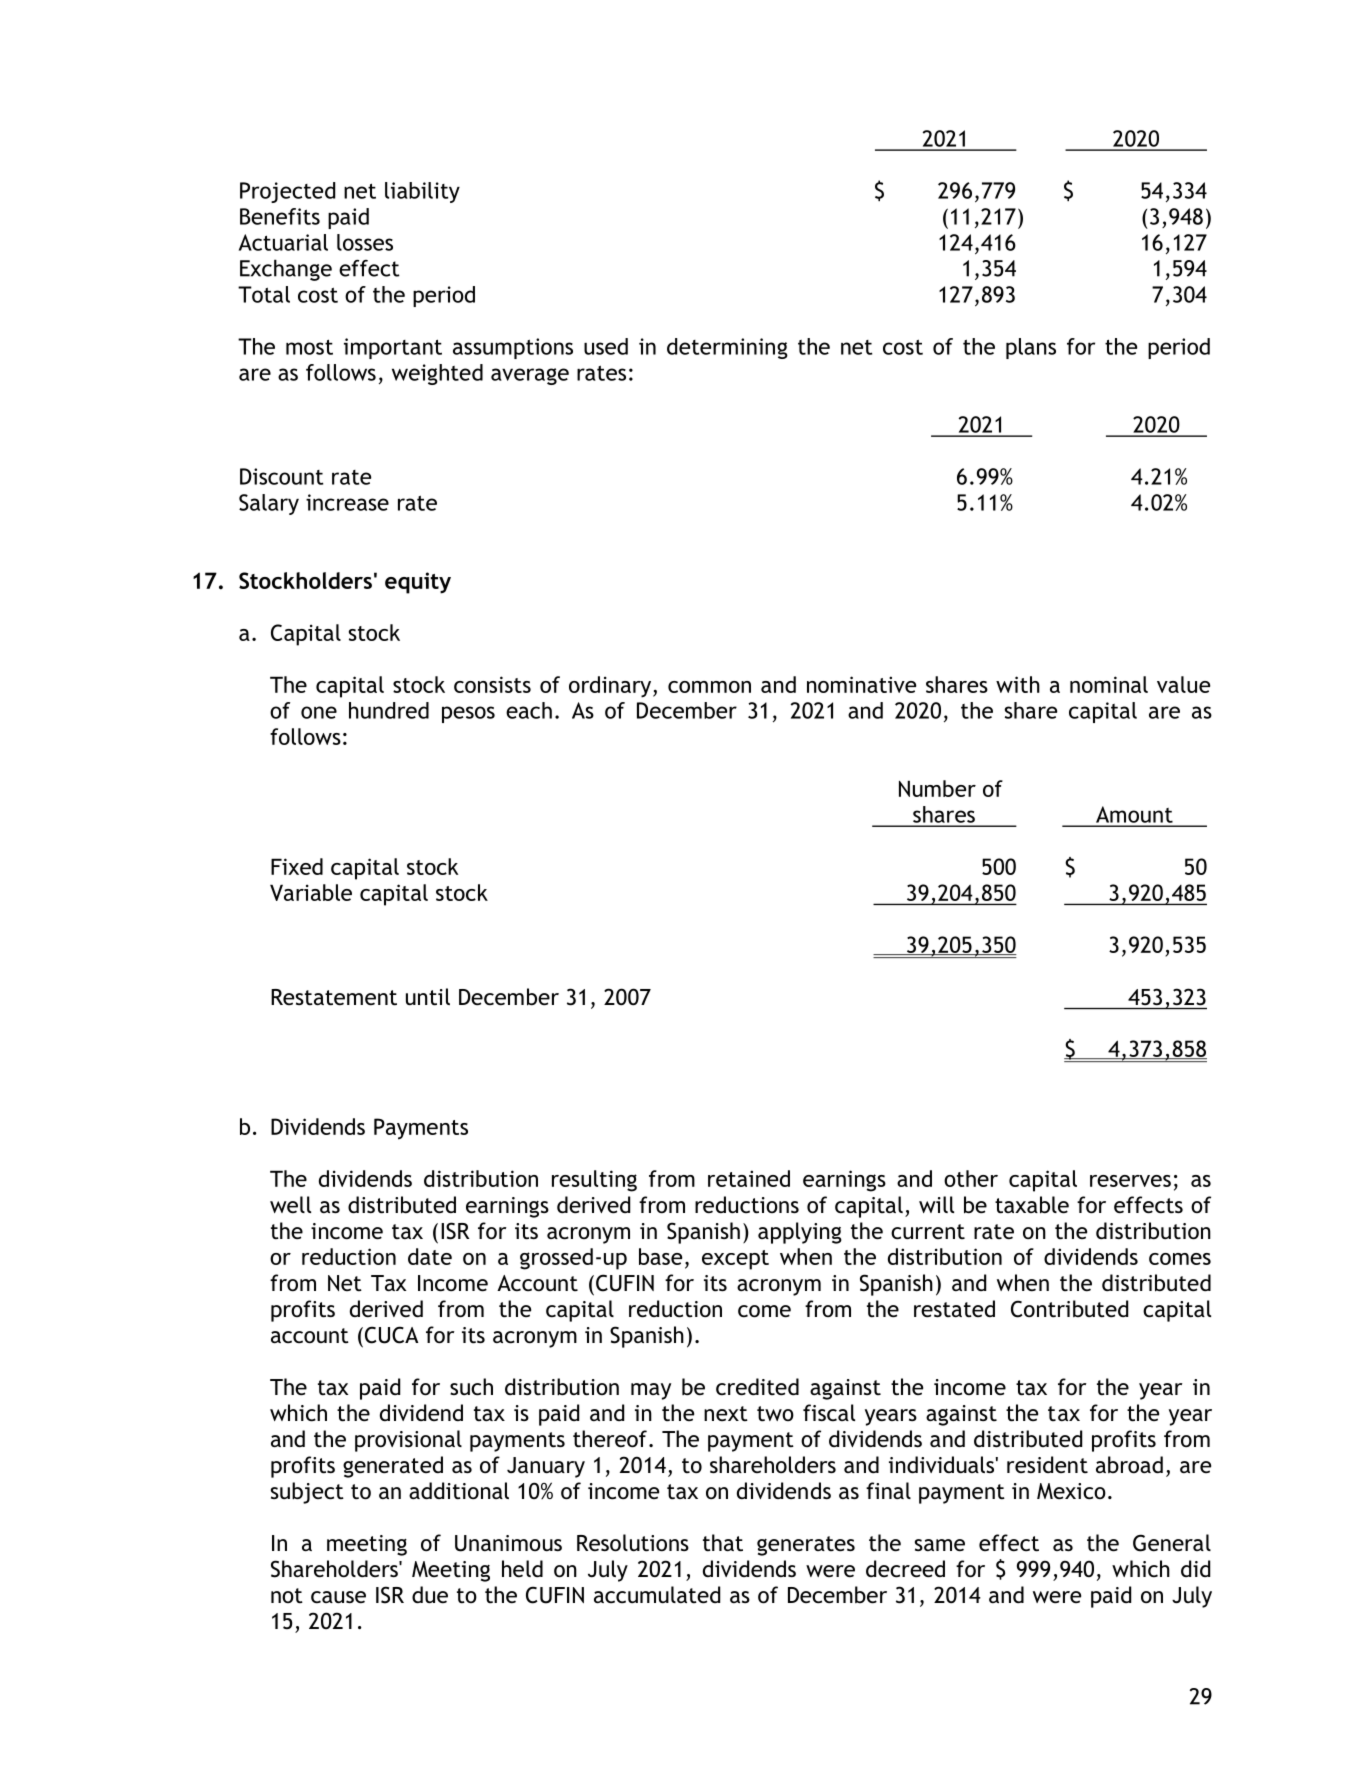 This screenshot has width=1371, height=1774. What do you see at coordinates (1031, 348) in the screenshot?
I see `plans` at bounding box center [1031, 348].
